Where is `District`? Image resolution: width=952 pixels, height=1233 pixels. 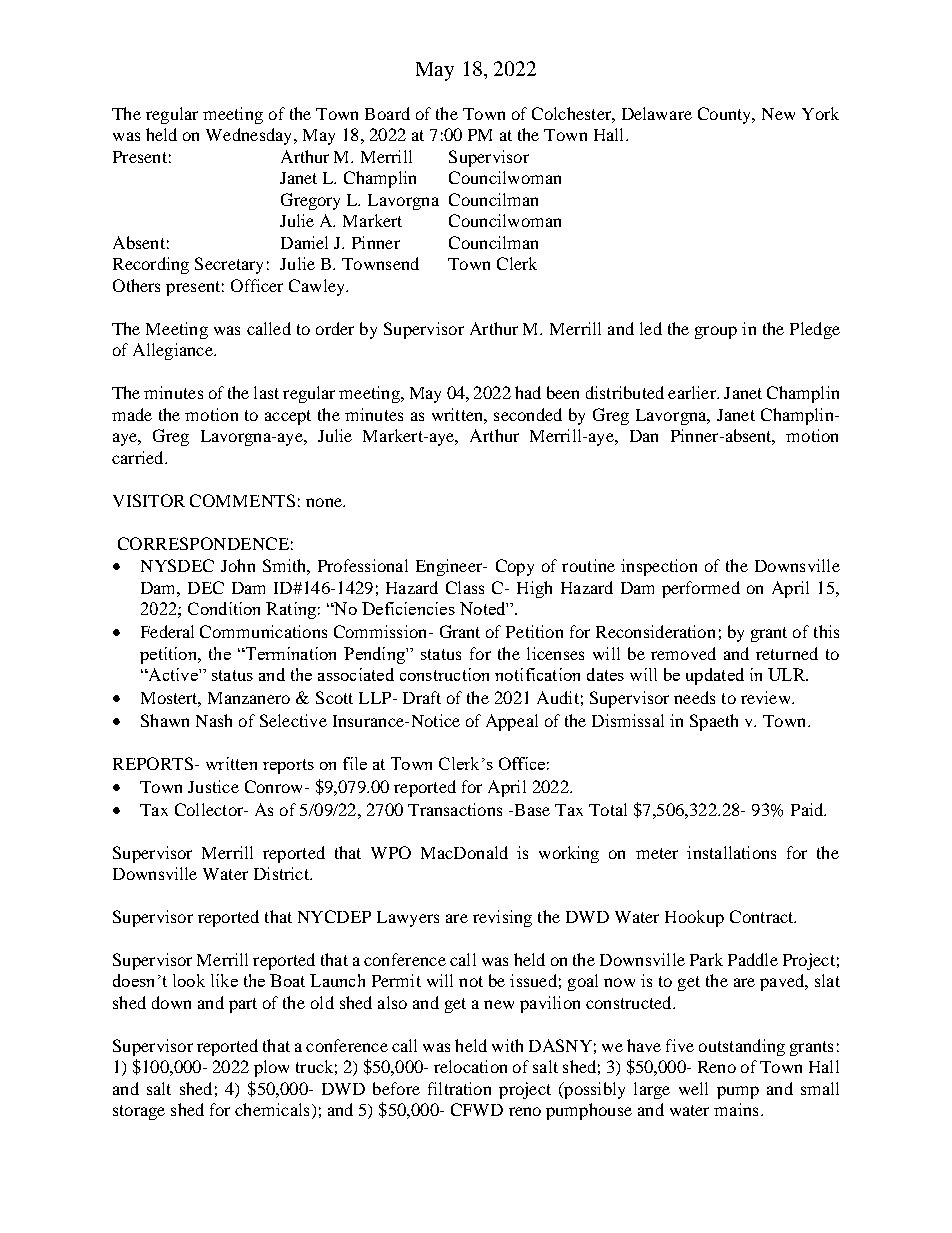 District is located at coordinates (282, 873).
